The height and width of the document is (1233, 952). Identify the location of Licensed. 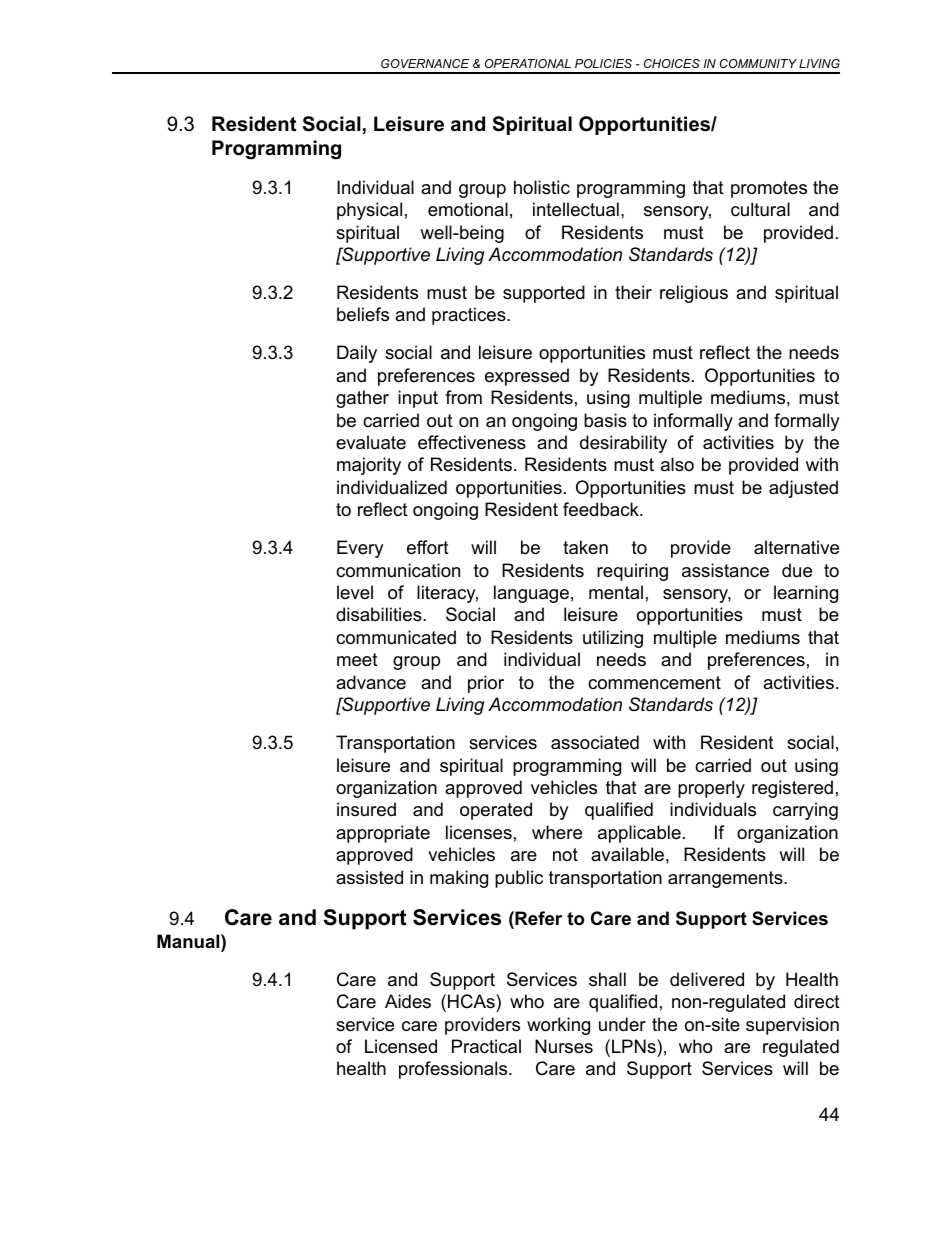
(401, 1046).
